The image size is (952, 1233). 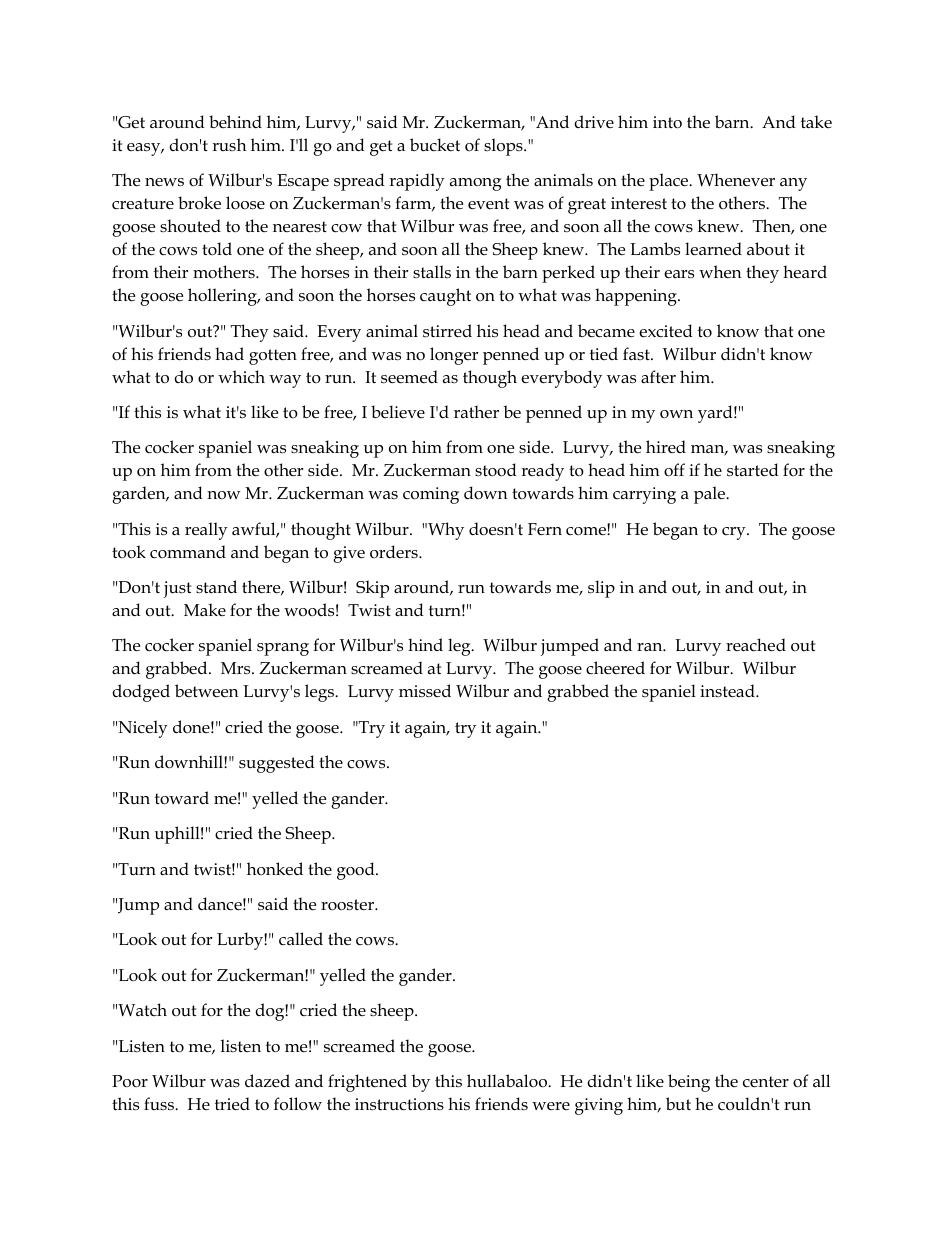 What do you see at coordinates (431, 495) in the screenshot?
I see `coming` at bounding box center [431, 495].
